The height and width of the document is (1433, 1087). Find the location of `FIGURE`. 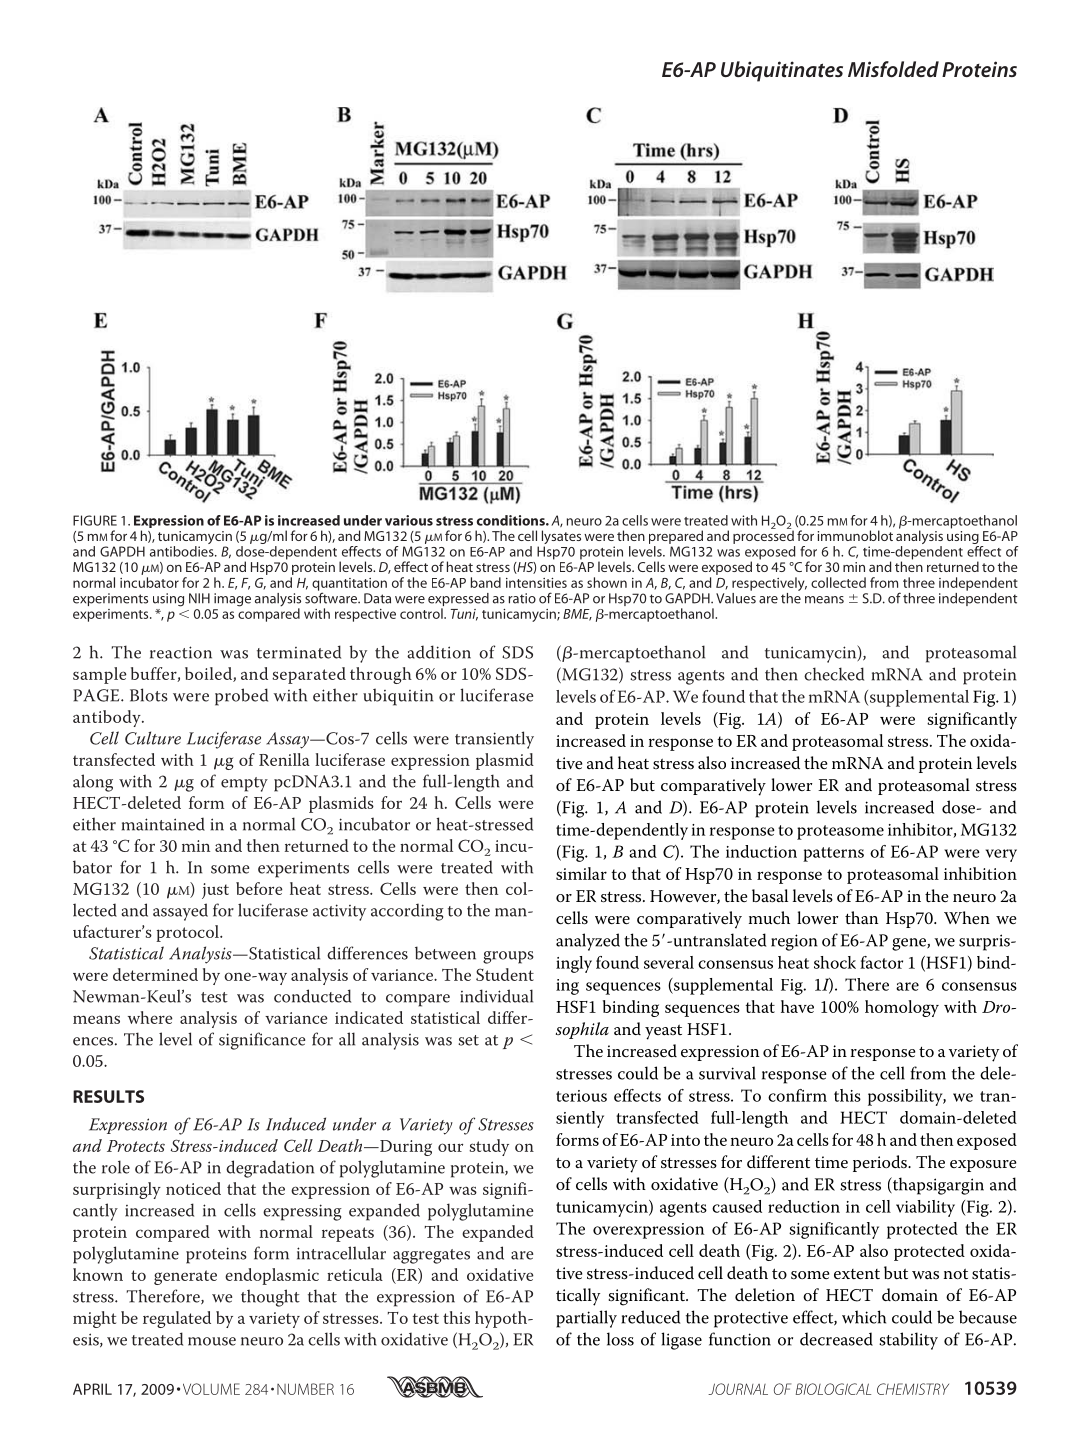

FIGURE is located at coordinates (95, 520).
